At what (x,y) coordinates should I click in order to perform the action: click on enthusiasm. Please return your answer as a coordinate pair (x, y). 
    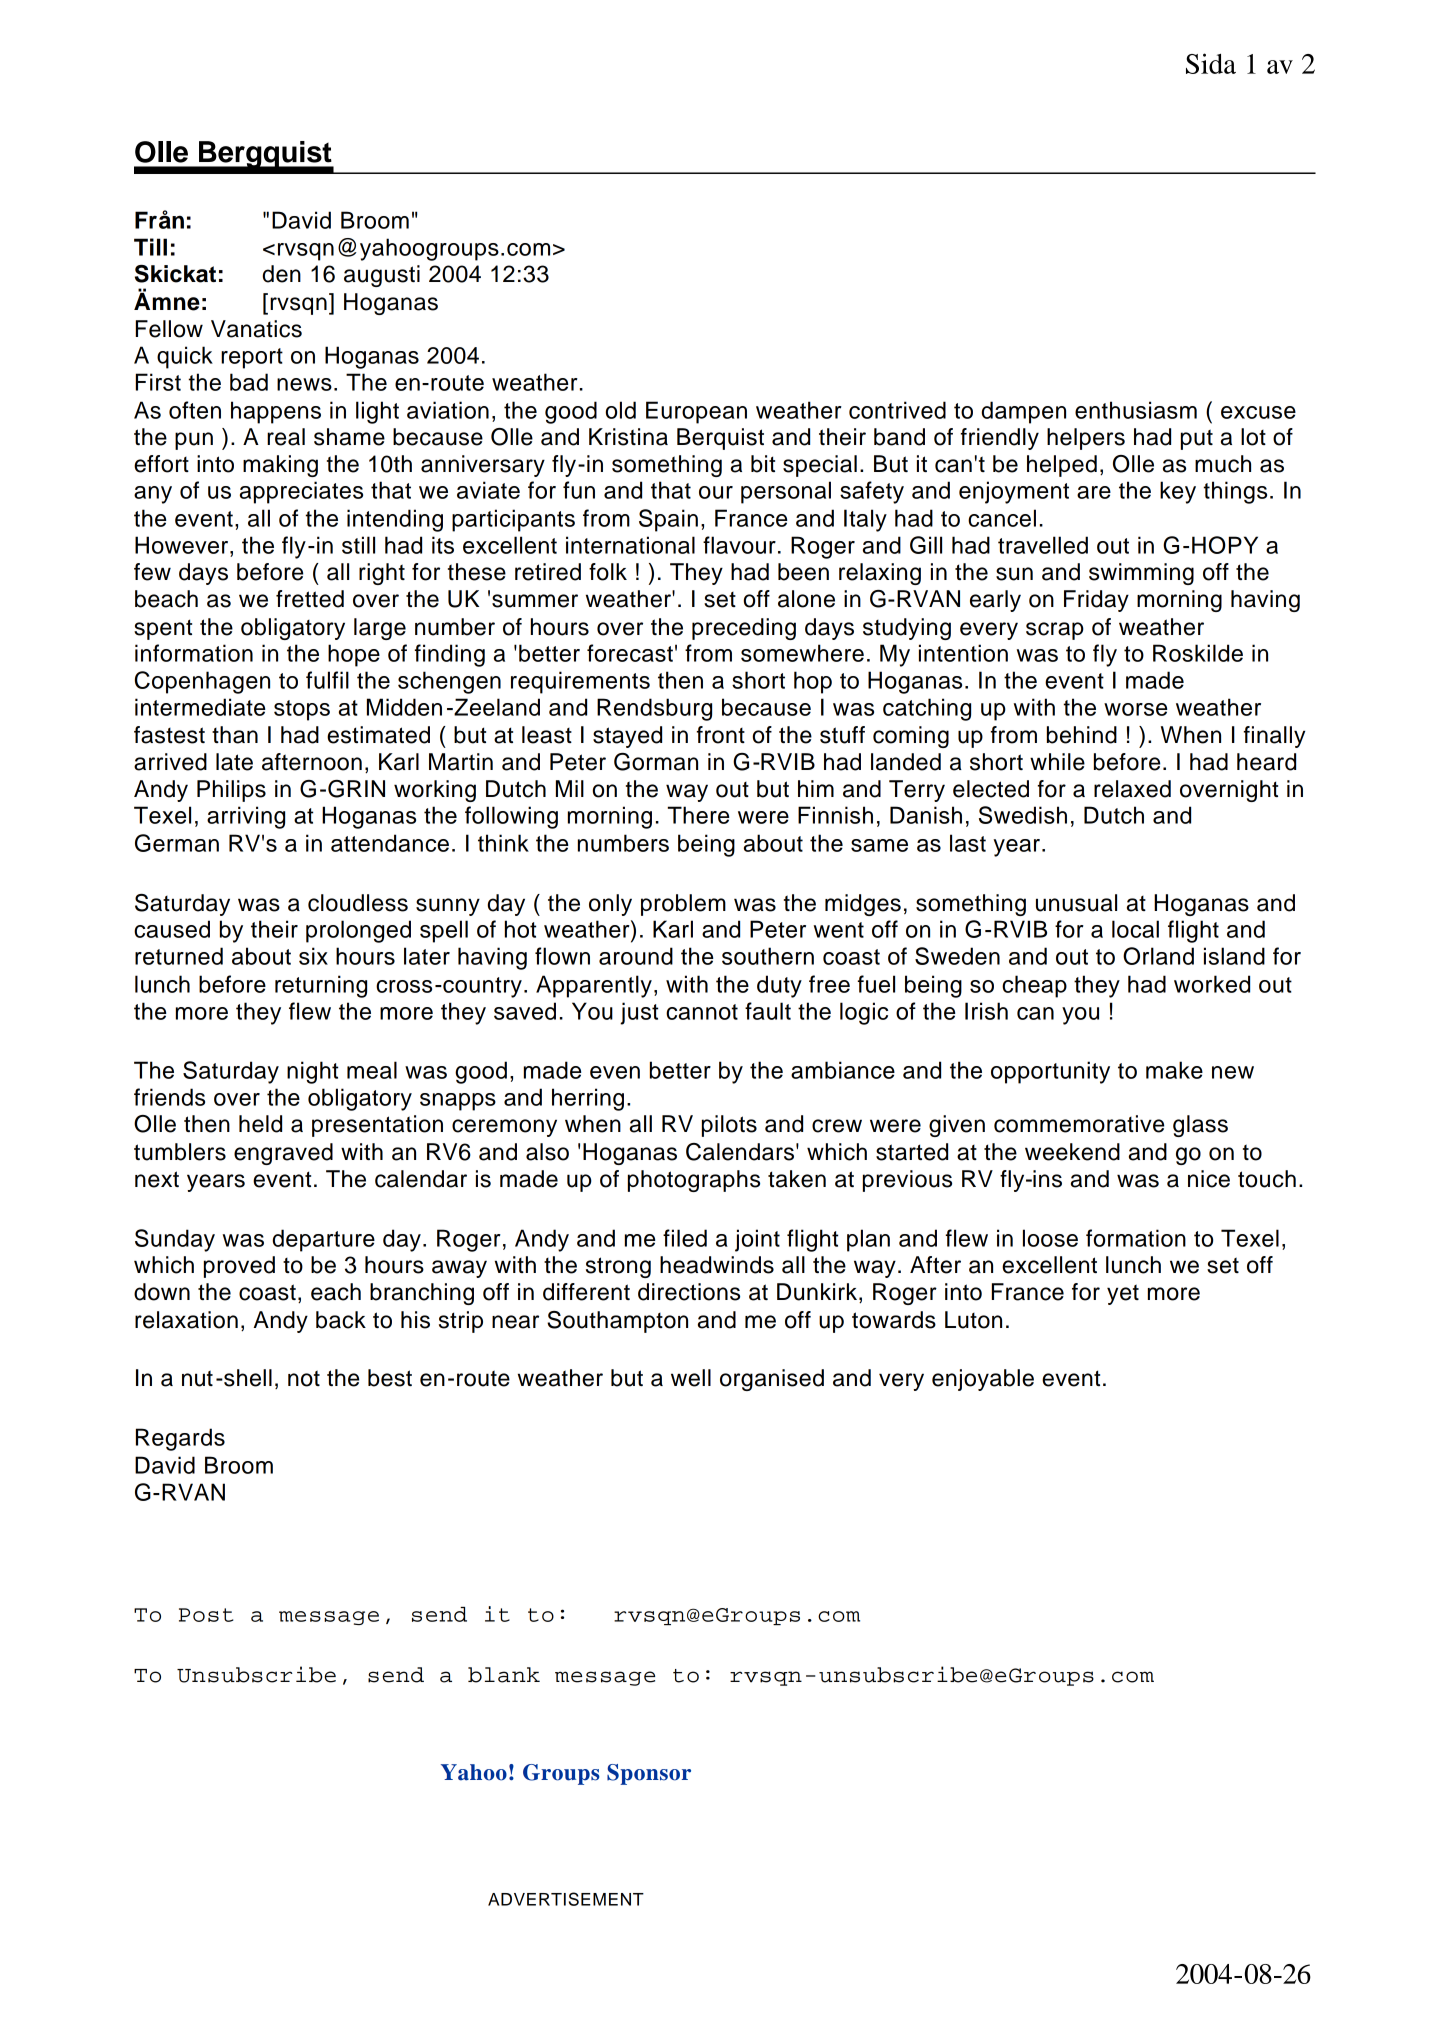
    Looking at the image, I should click on (1136, 410).
